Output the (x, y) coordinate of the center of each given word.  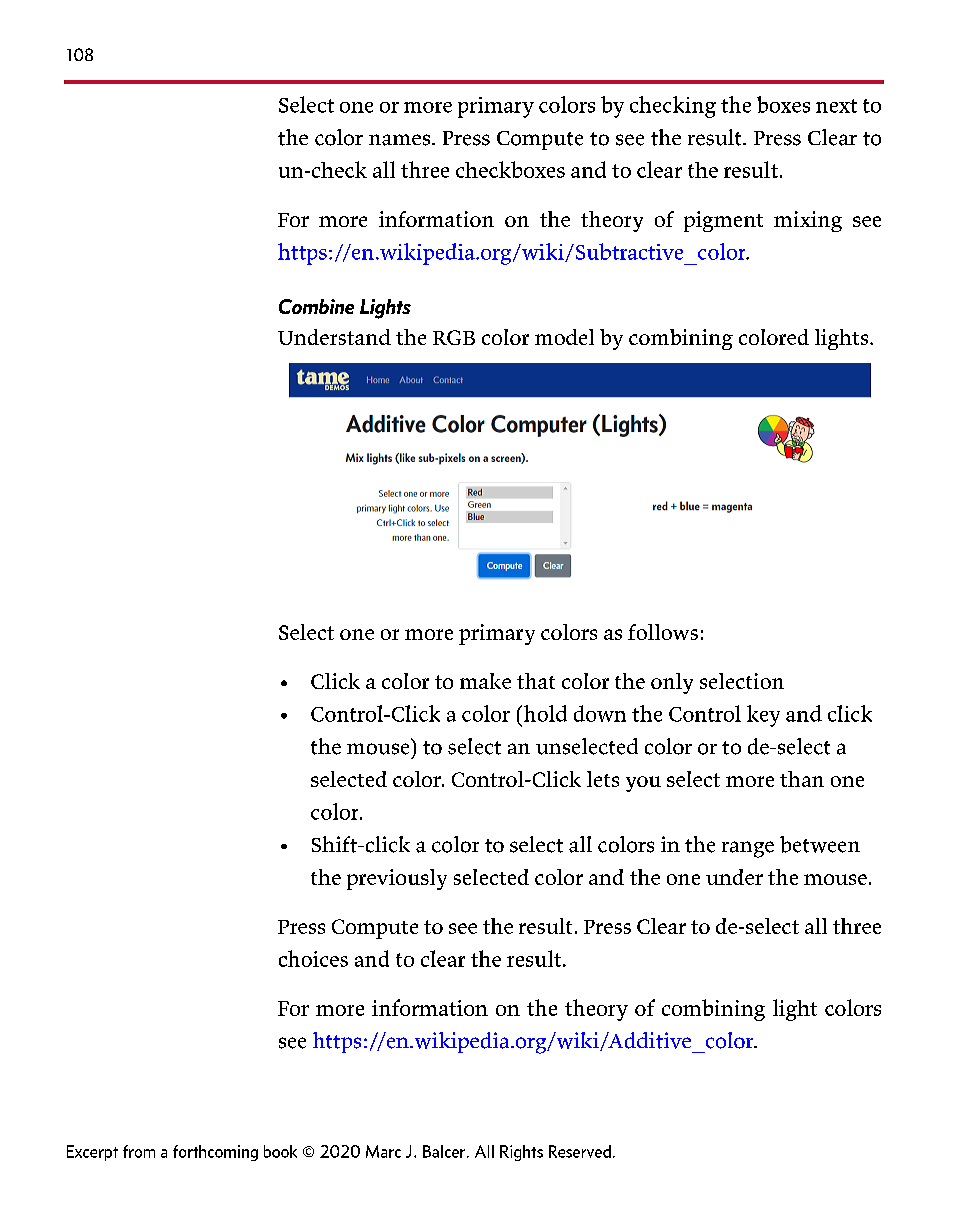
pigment (723, 221)
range (748, 849)
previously (397, 879)
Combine (316, 306)
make (485, 681)
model (564, 337)
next (836, 106)
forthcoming (215, 1153)
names (401, 140)
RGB (454, 337)
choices (313, 958)
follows (663, 632)
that (536, 681)
